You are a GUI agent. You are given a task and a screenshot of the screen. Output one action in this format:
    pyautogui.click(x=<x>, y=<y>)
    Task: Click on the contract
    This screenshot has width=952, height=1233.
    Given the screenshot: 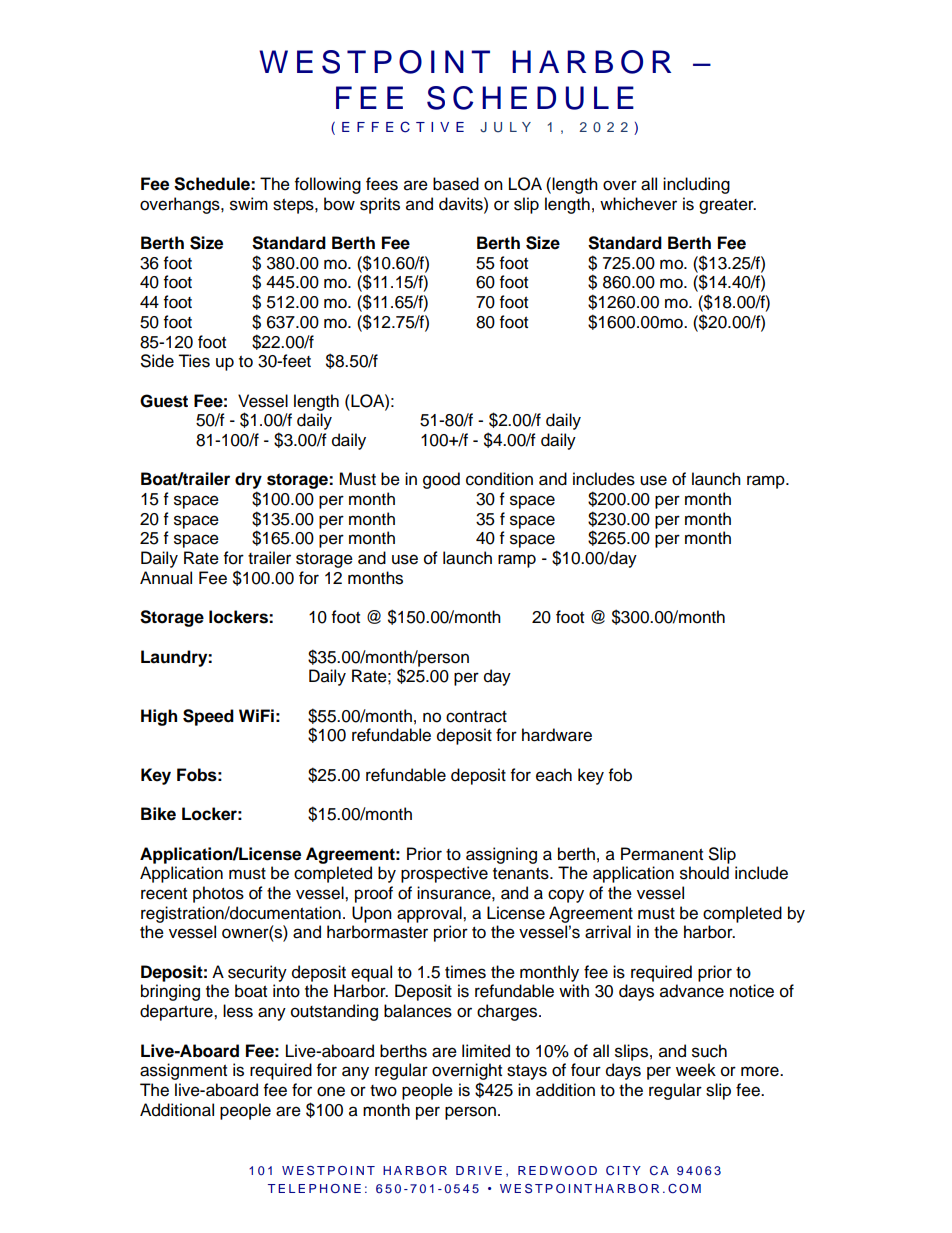 What is the action you would take?
    pyautogui.click(x=476, y=717)
